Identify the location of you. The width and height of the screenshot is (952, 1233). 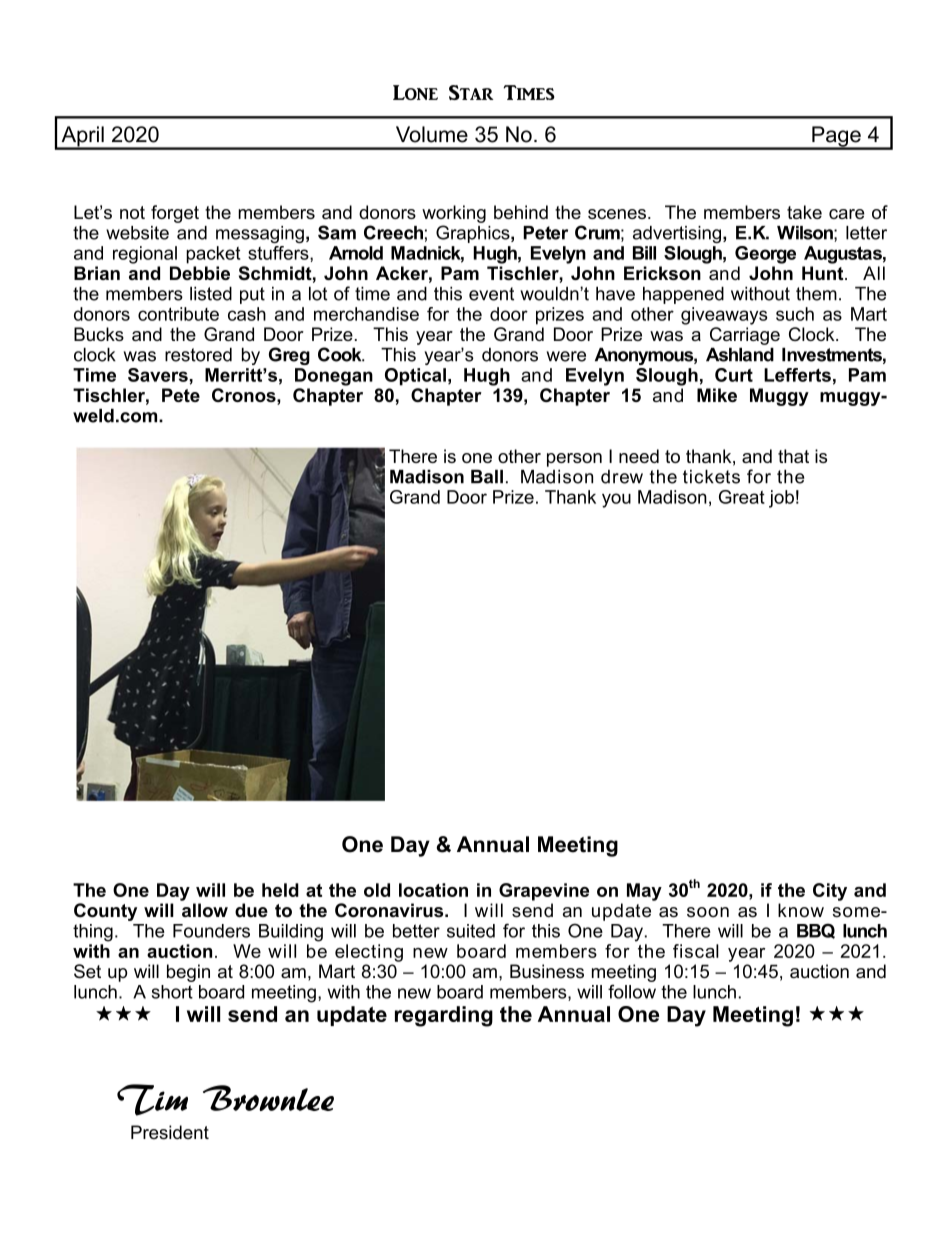
(616, 500).
